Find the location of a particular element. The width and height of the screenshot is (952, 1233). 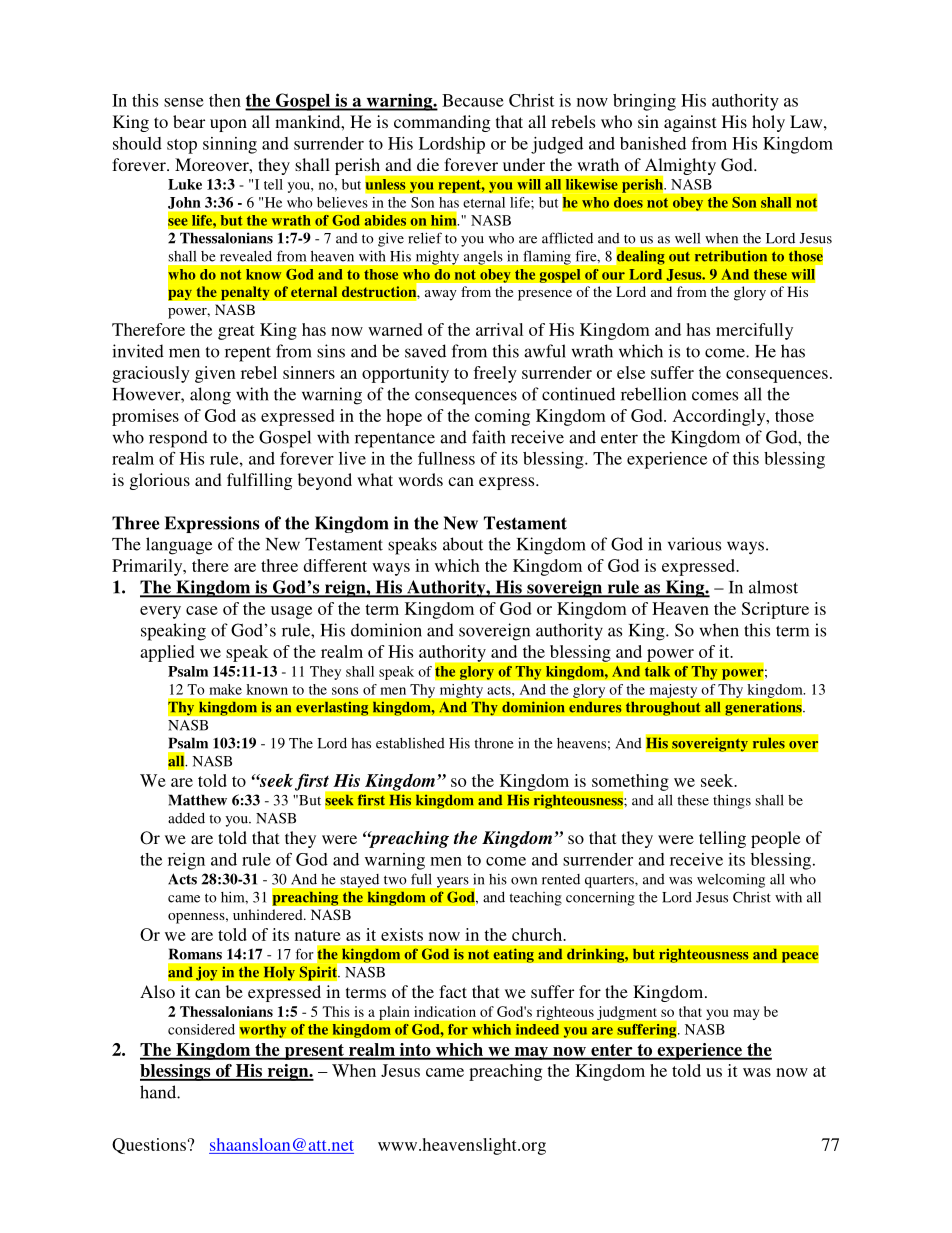

about is located at coordinates (463, 544).
